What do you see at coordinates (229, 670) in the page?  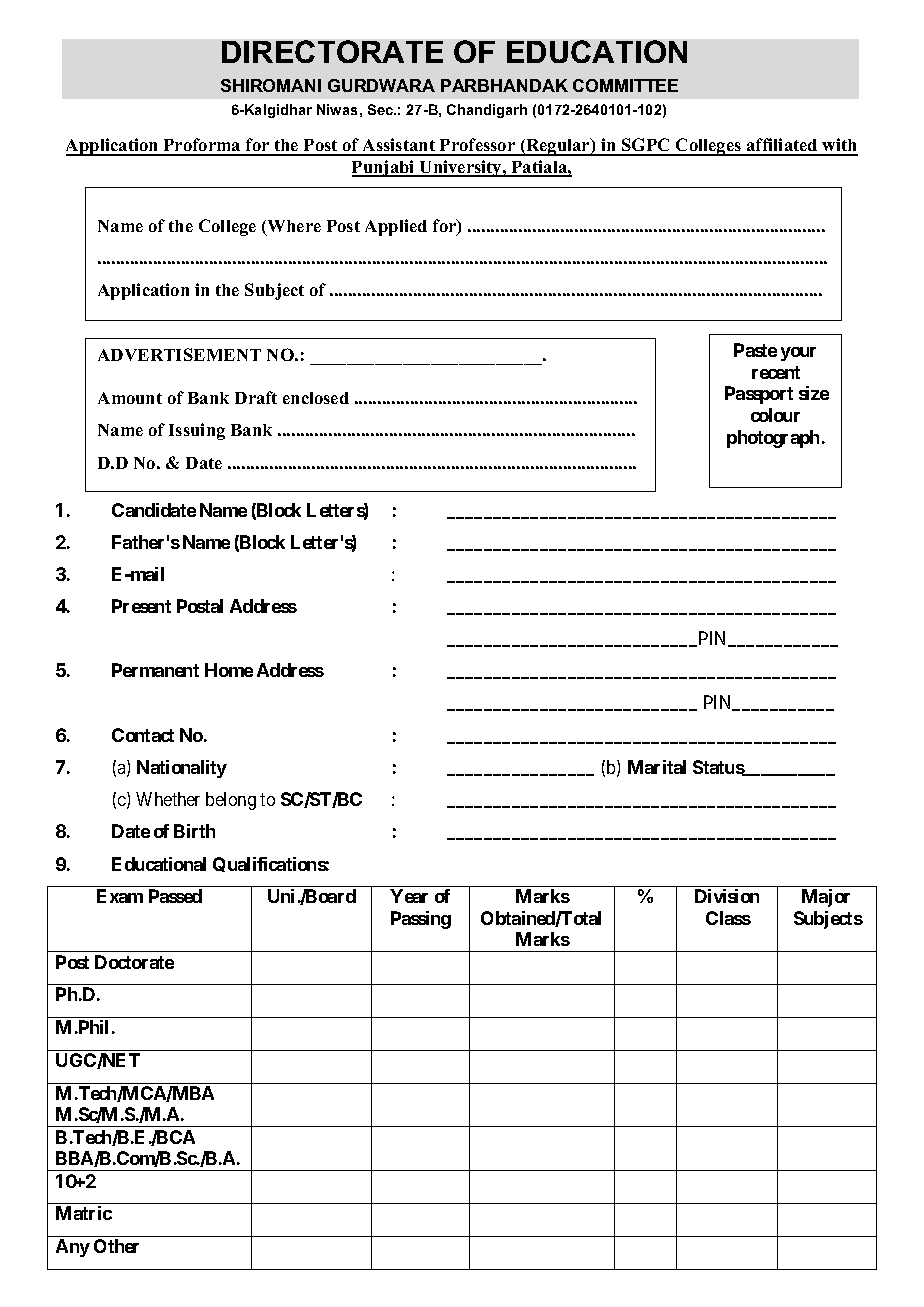 I see `Home` at bounding box center [229, 670].
